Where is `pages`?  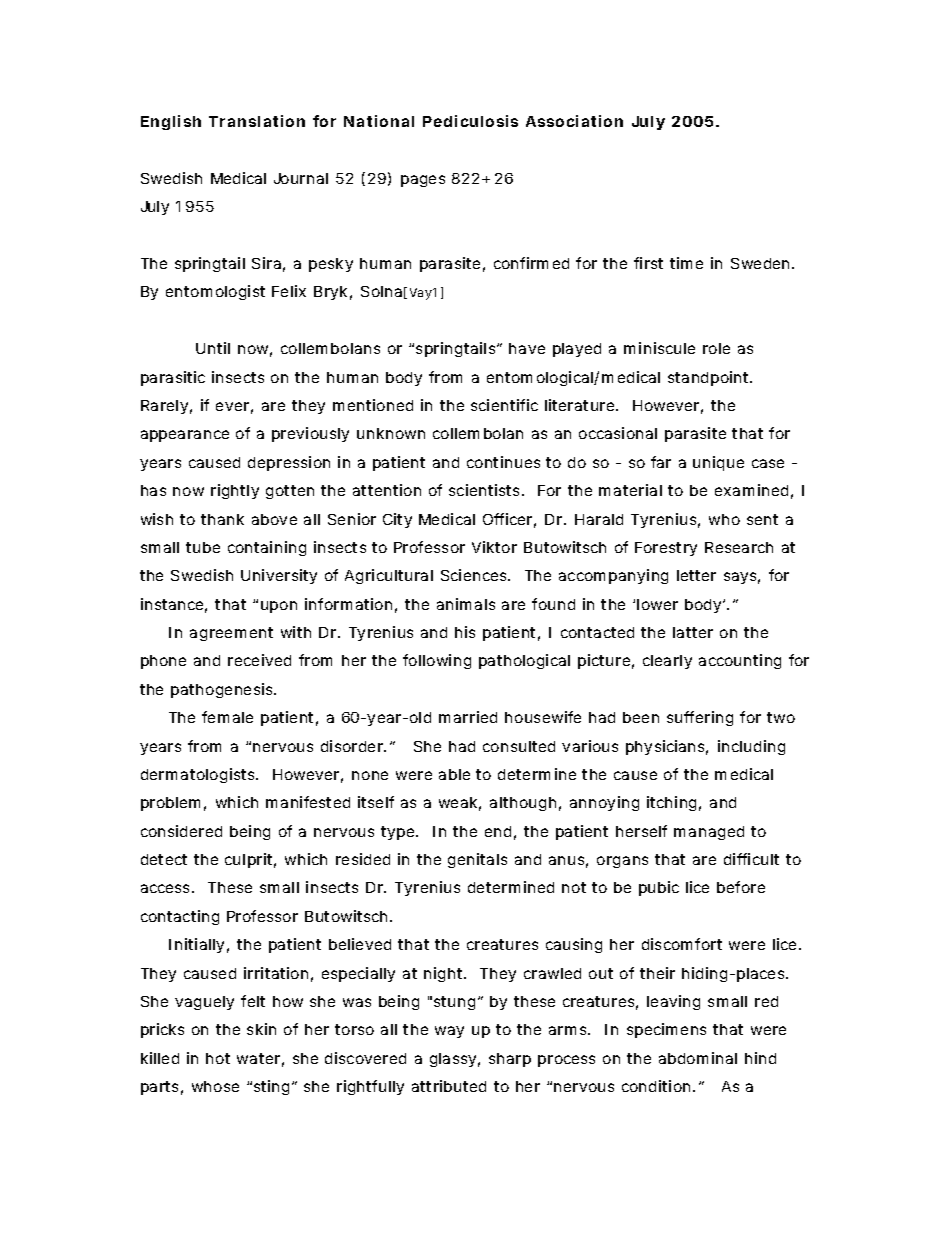 pages is located at coordinates (423, 181).
